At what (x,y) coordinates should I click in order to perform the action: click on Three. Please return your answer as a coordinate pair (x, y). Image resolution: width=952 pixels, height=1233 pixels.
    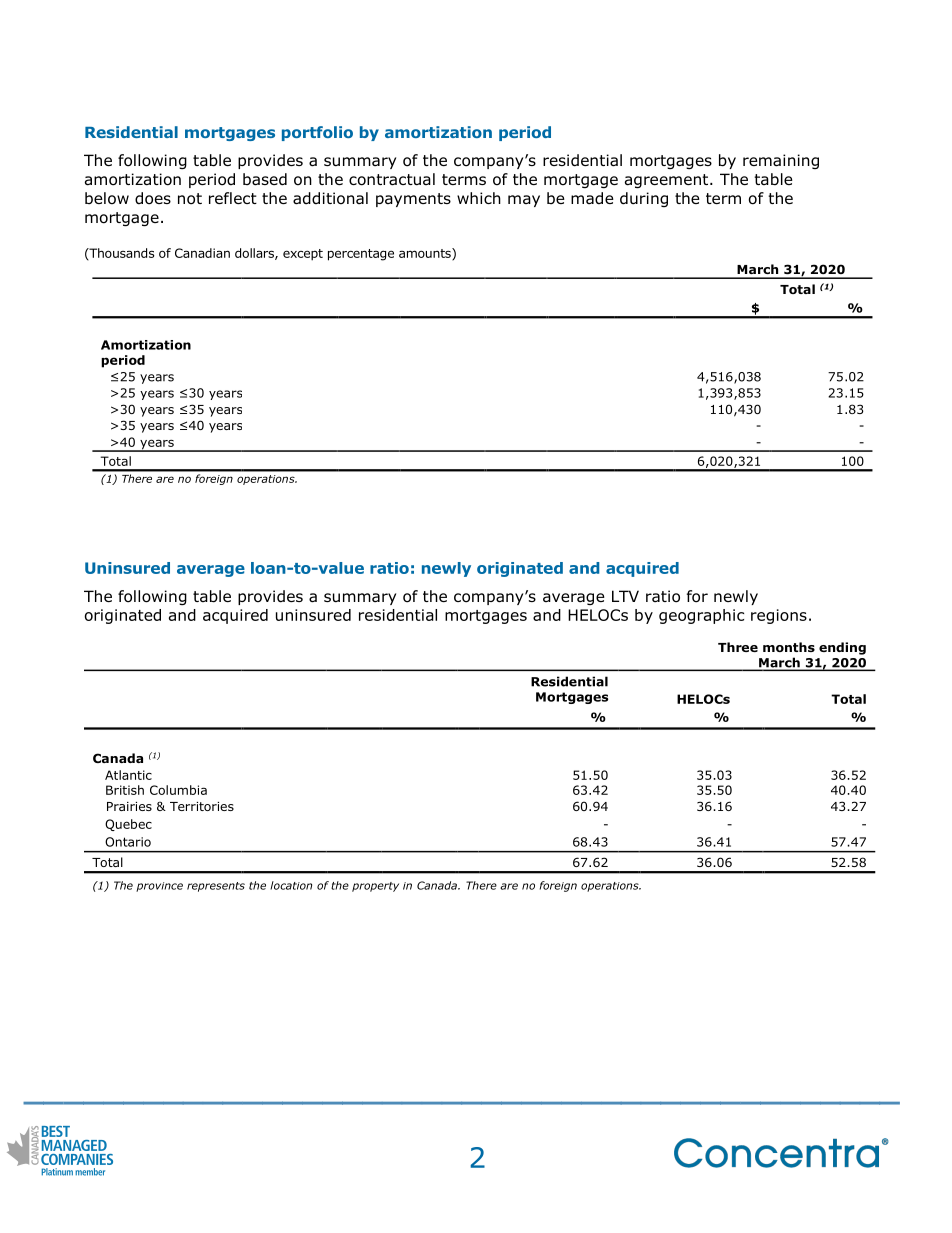
    Looking at the image, I should click on (738, 647).
